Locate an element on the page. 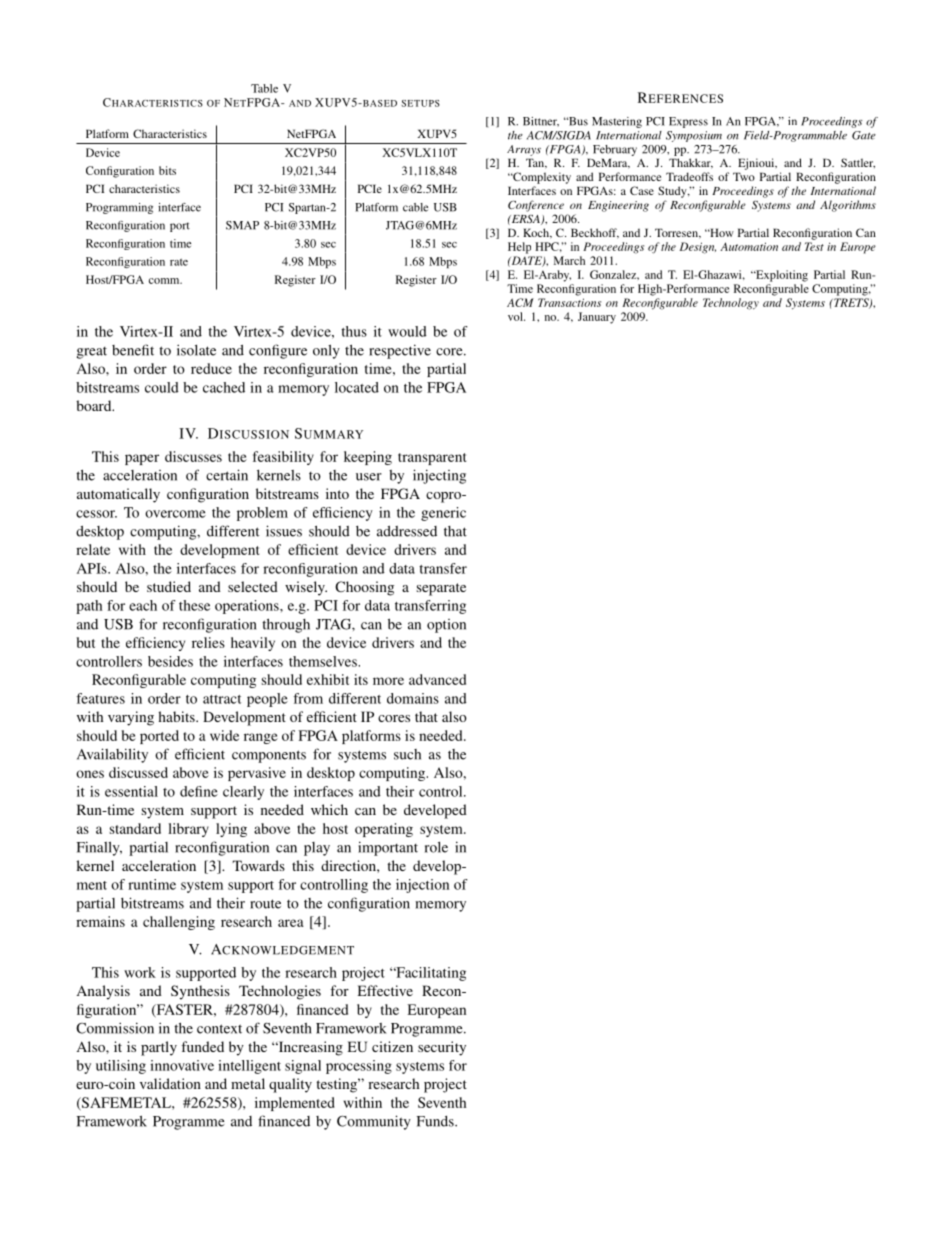 The image size is (952, 1233). role is located at coordinates (436, 847).
